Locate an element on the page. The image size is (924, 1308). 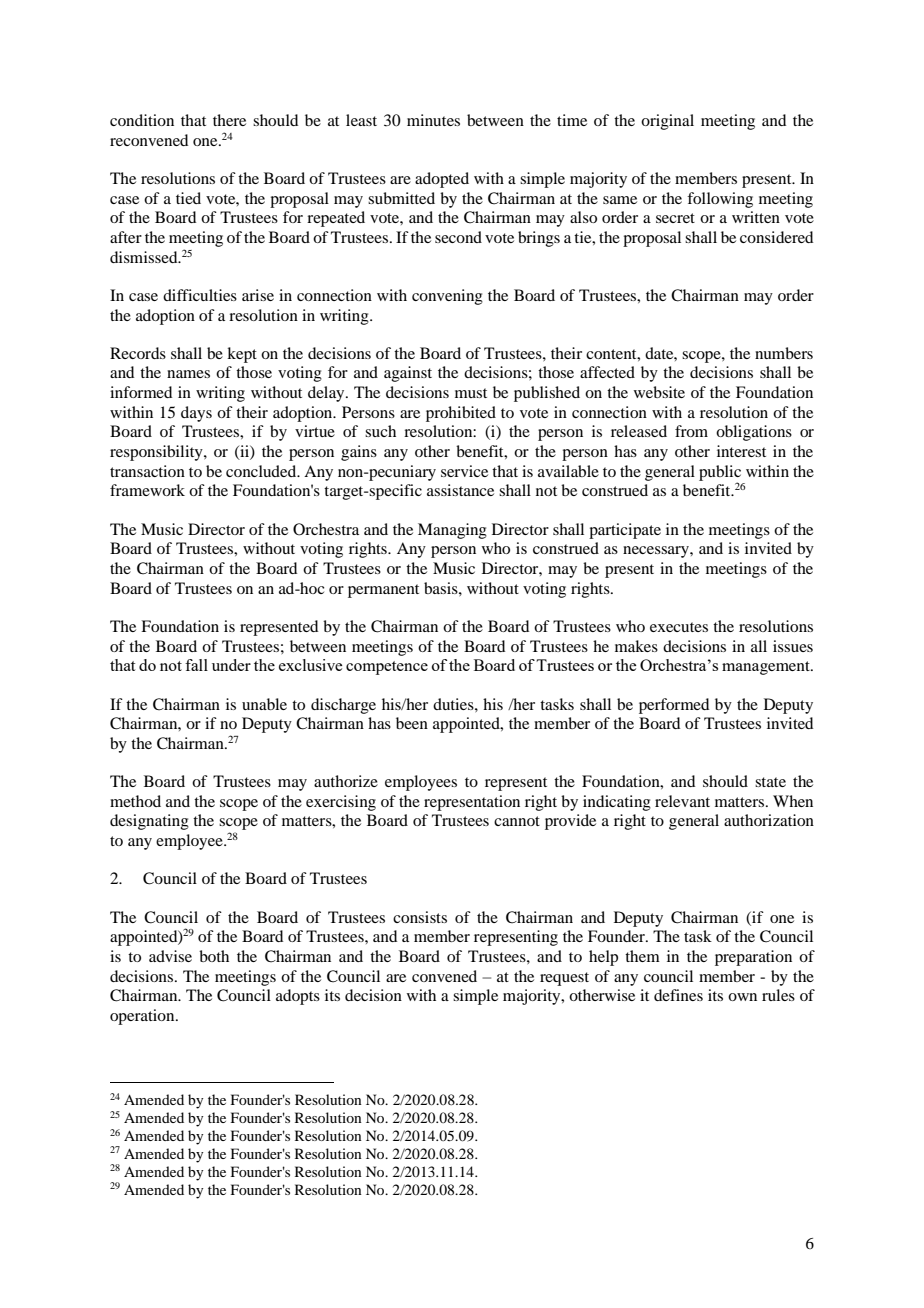
from is located at coordinates (691, 431).
